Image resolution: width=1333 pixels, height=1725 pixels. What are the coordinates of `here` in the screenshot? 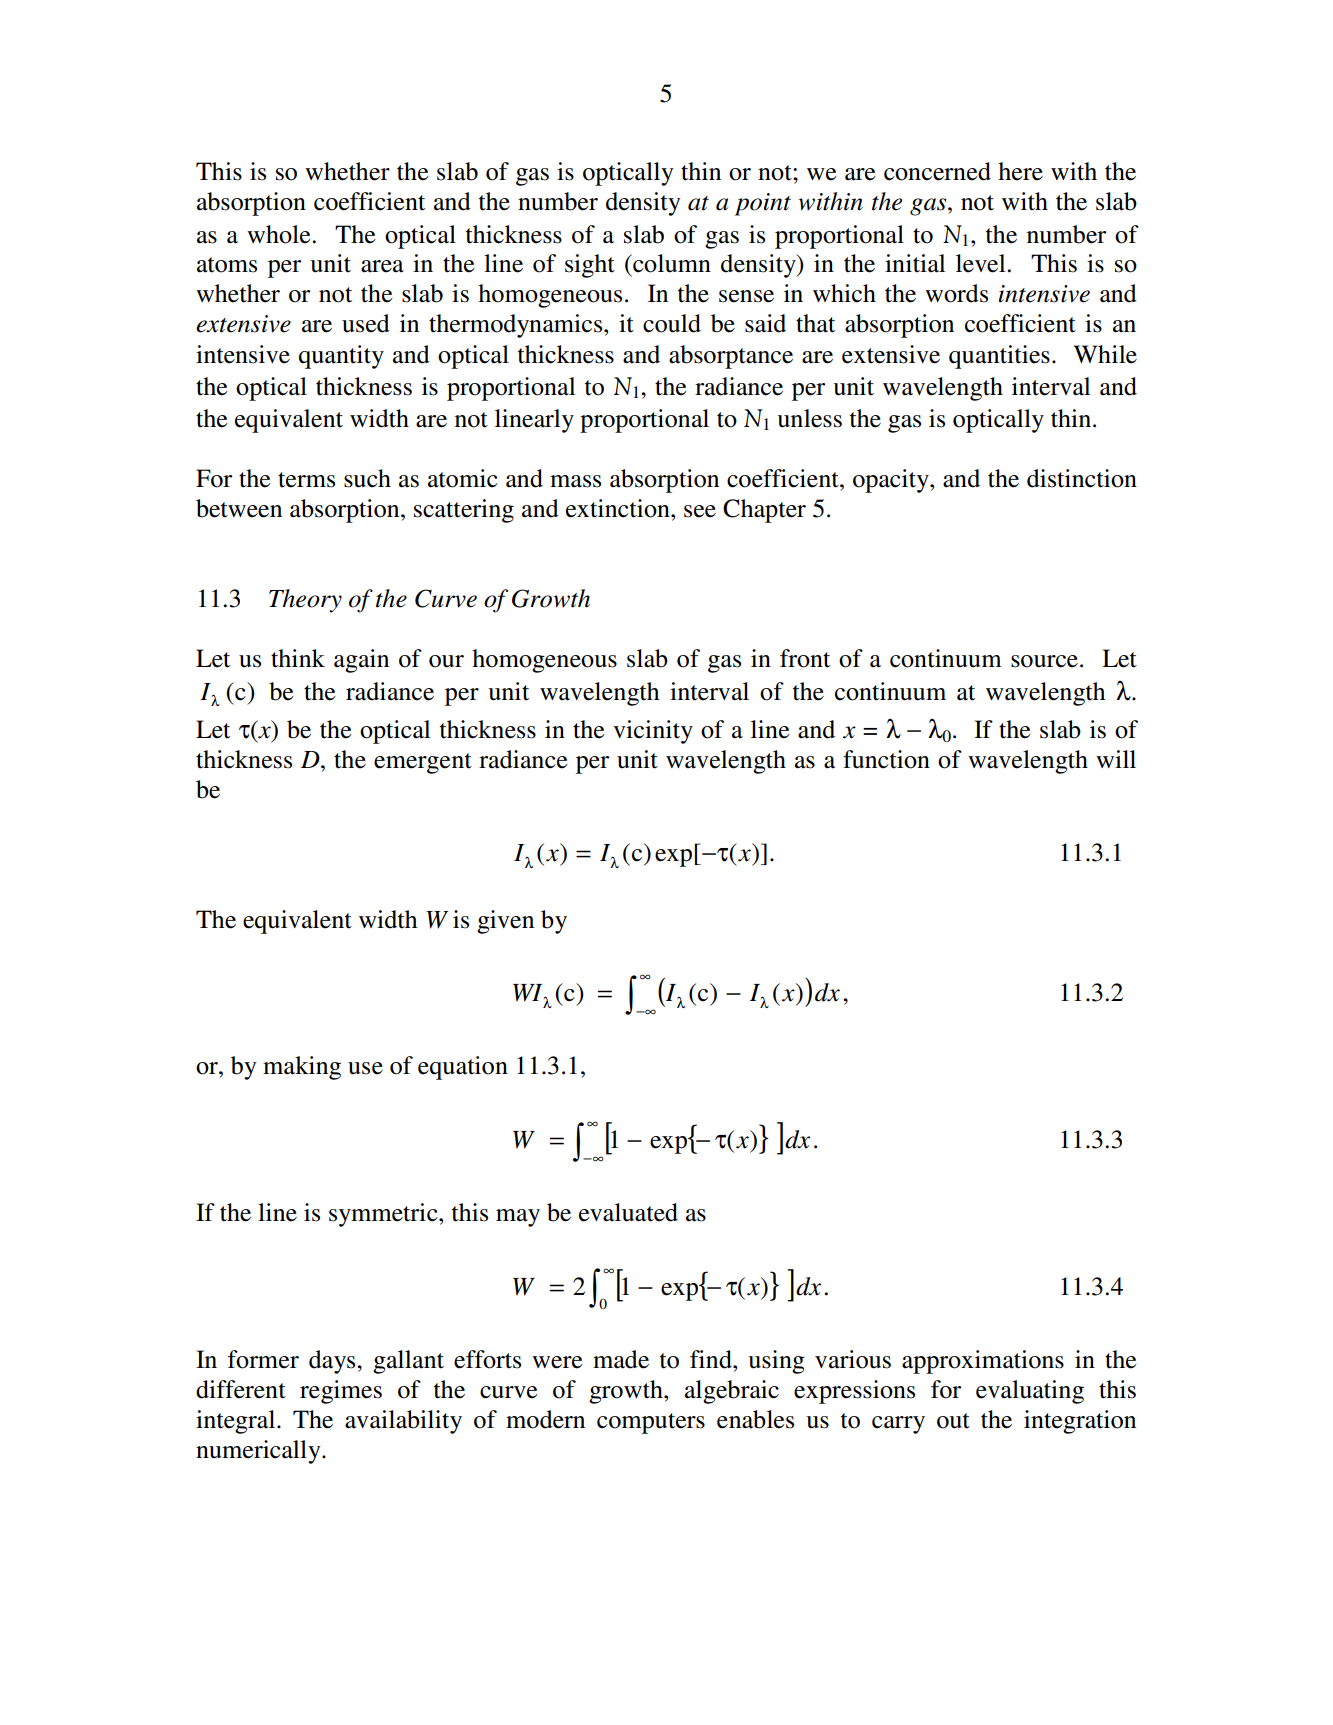 It's located at (1020, 171).
